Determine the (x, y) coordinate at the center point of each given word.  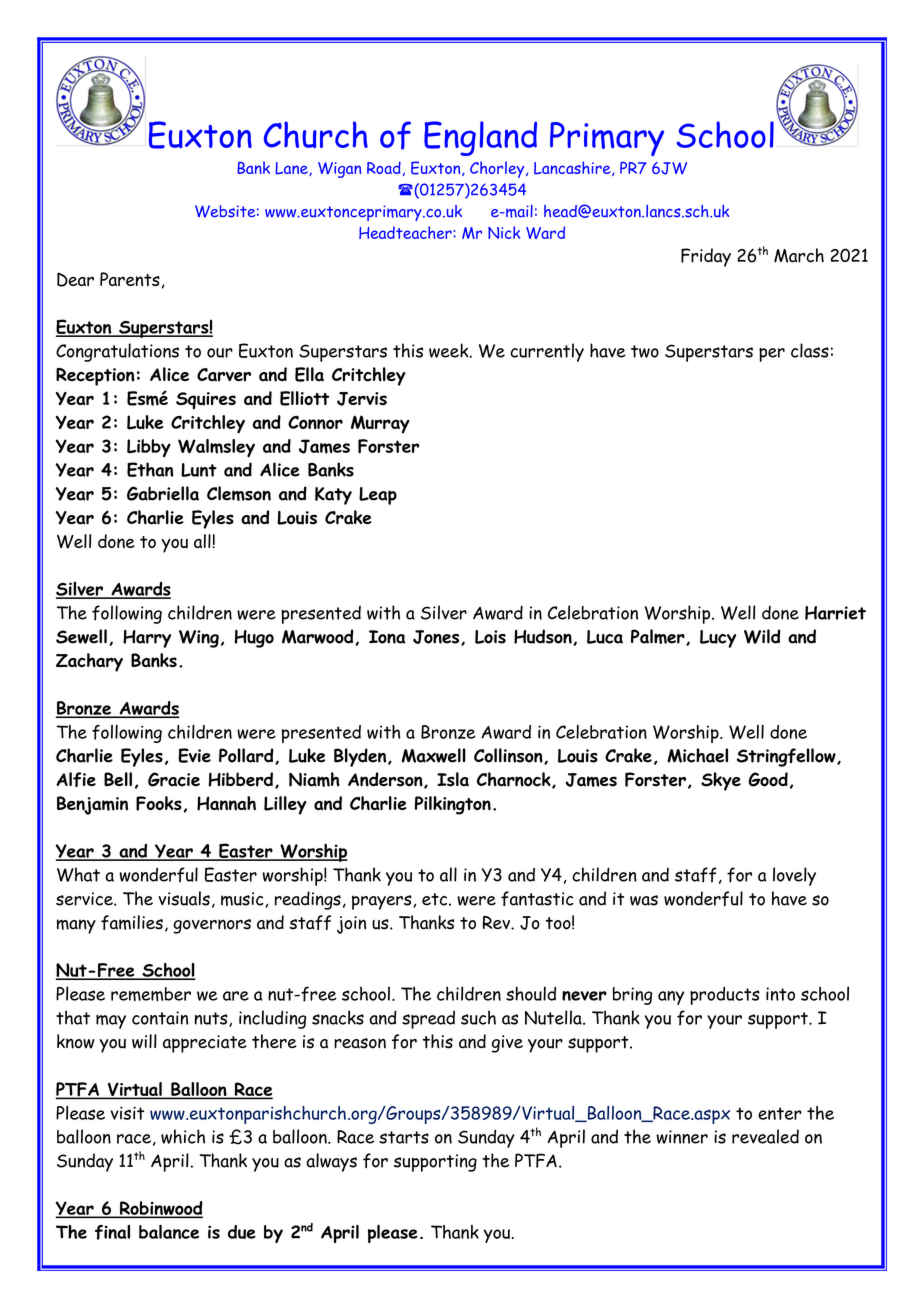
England (480, 138)
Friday (706, 257)
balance (169, 1232)
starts (404, 1137)
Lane (292, 169)
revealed (765, 1136)
